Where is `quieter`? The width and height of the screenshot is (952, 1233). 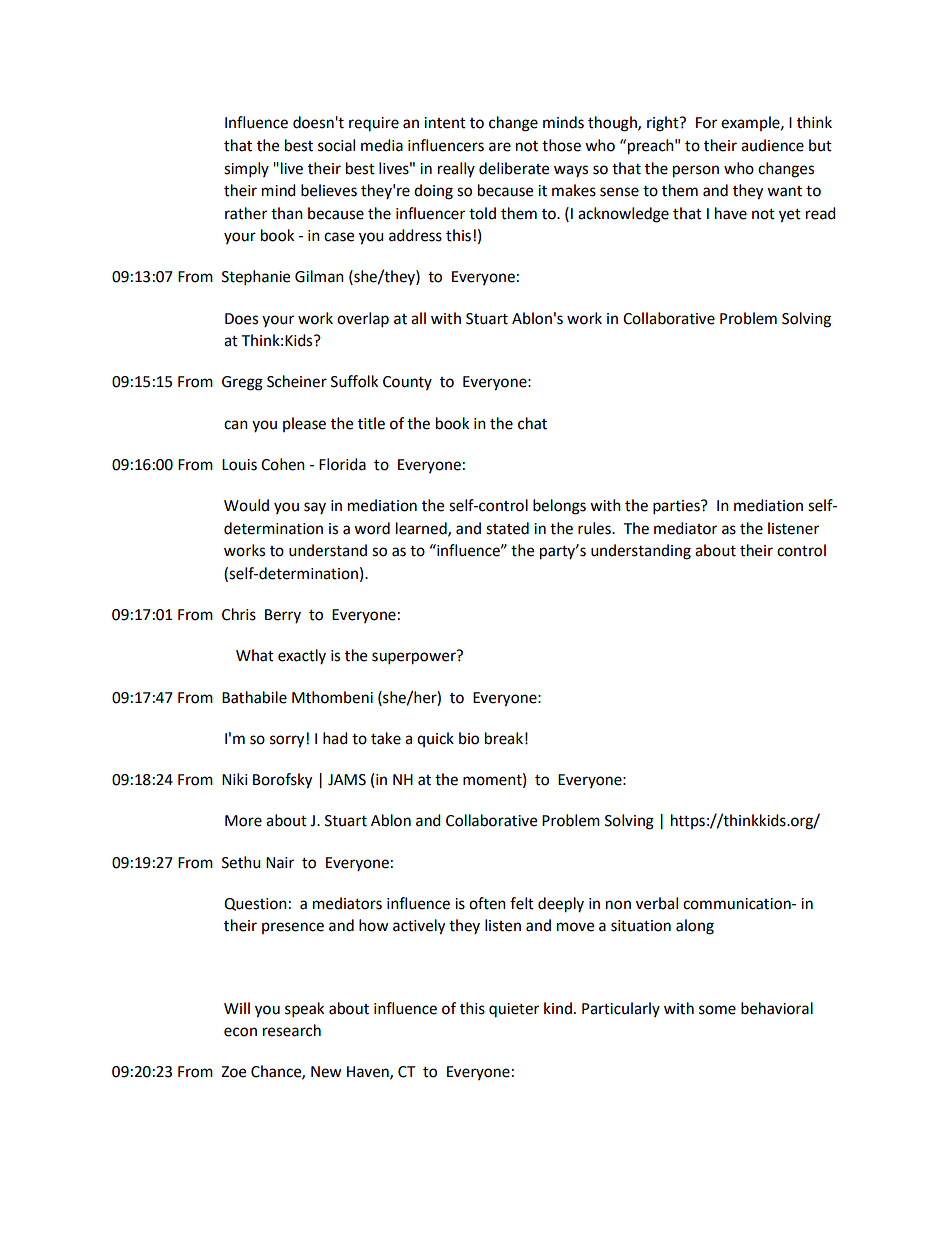 quieter is located at coordinates (514, 1010).
